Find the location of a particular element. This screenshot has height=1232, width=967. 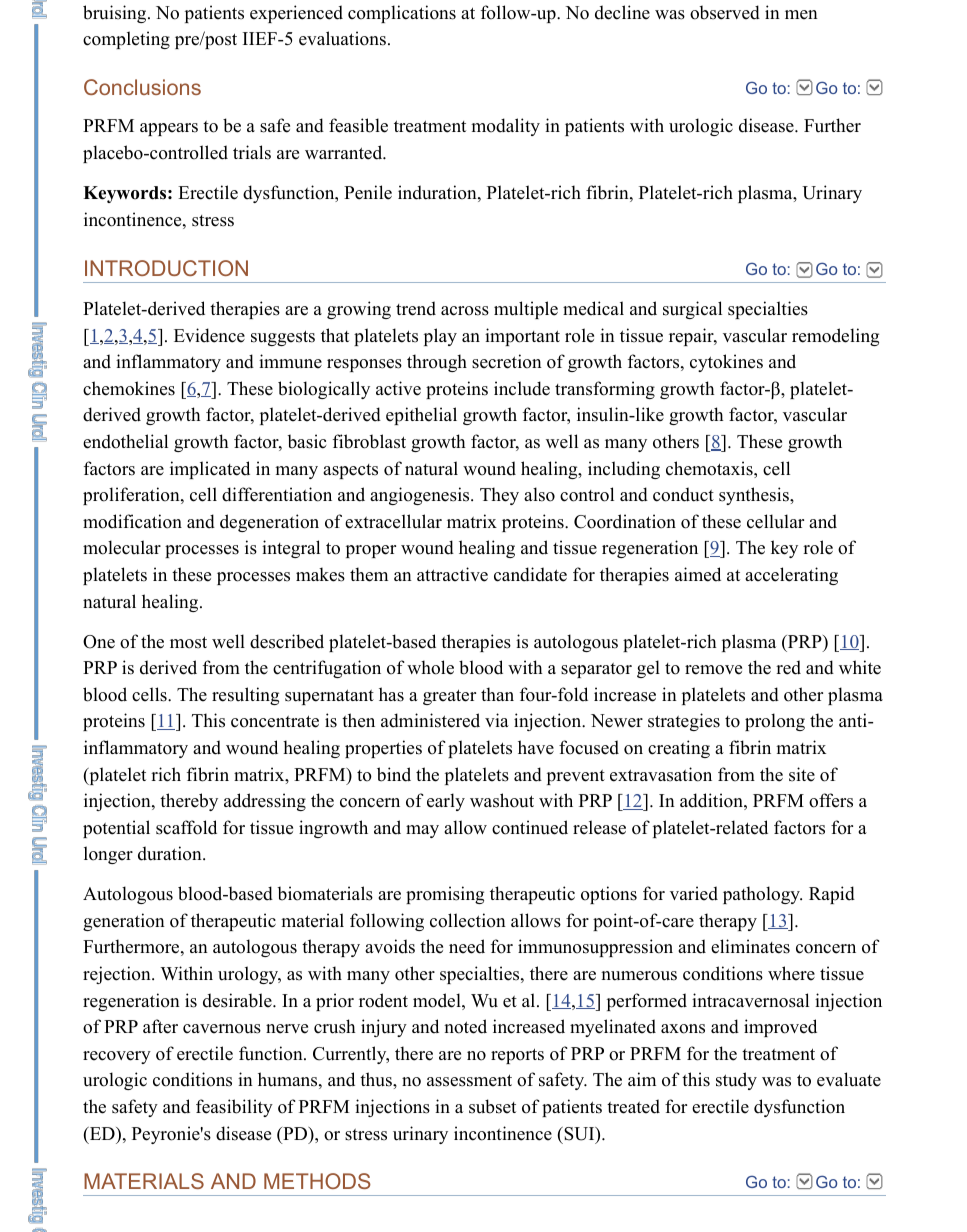

candidate is located at coordinates (530, 574).
